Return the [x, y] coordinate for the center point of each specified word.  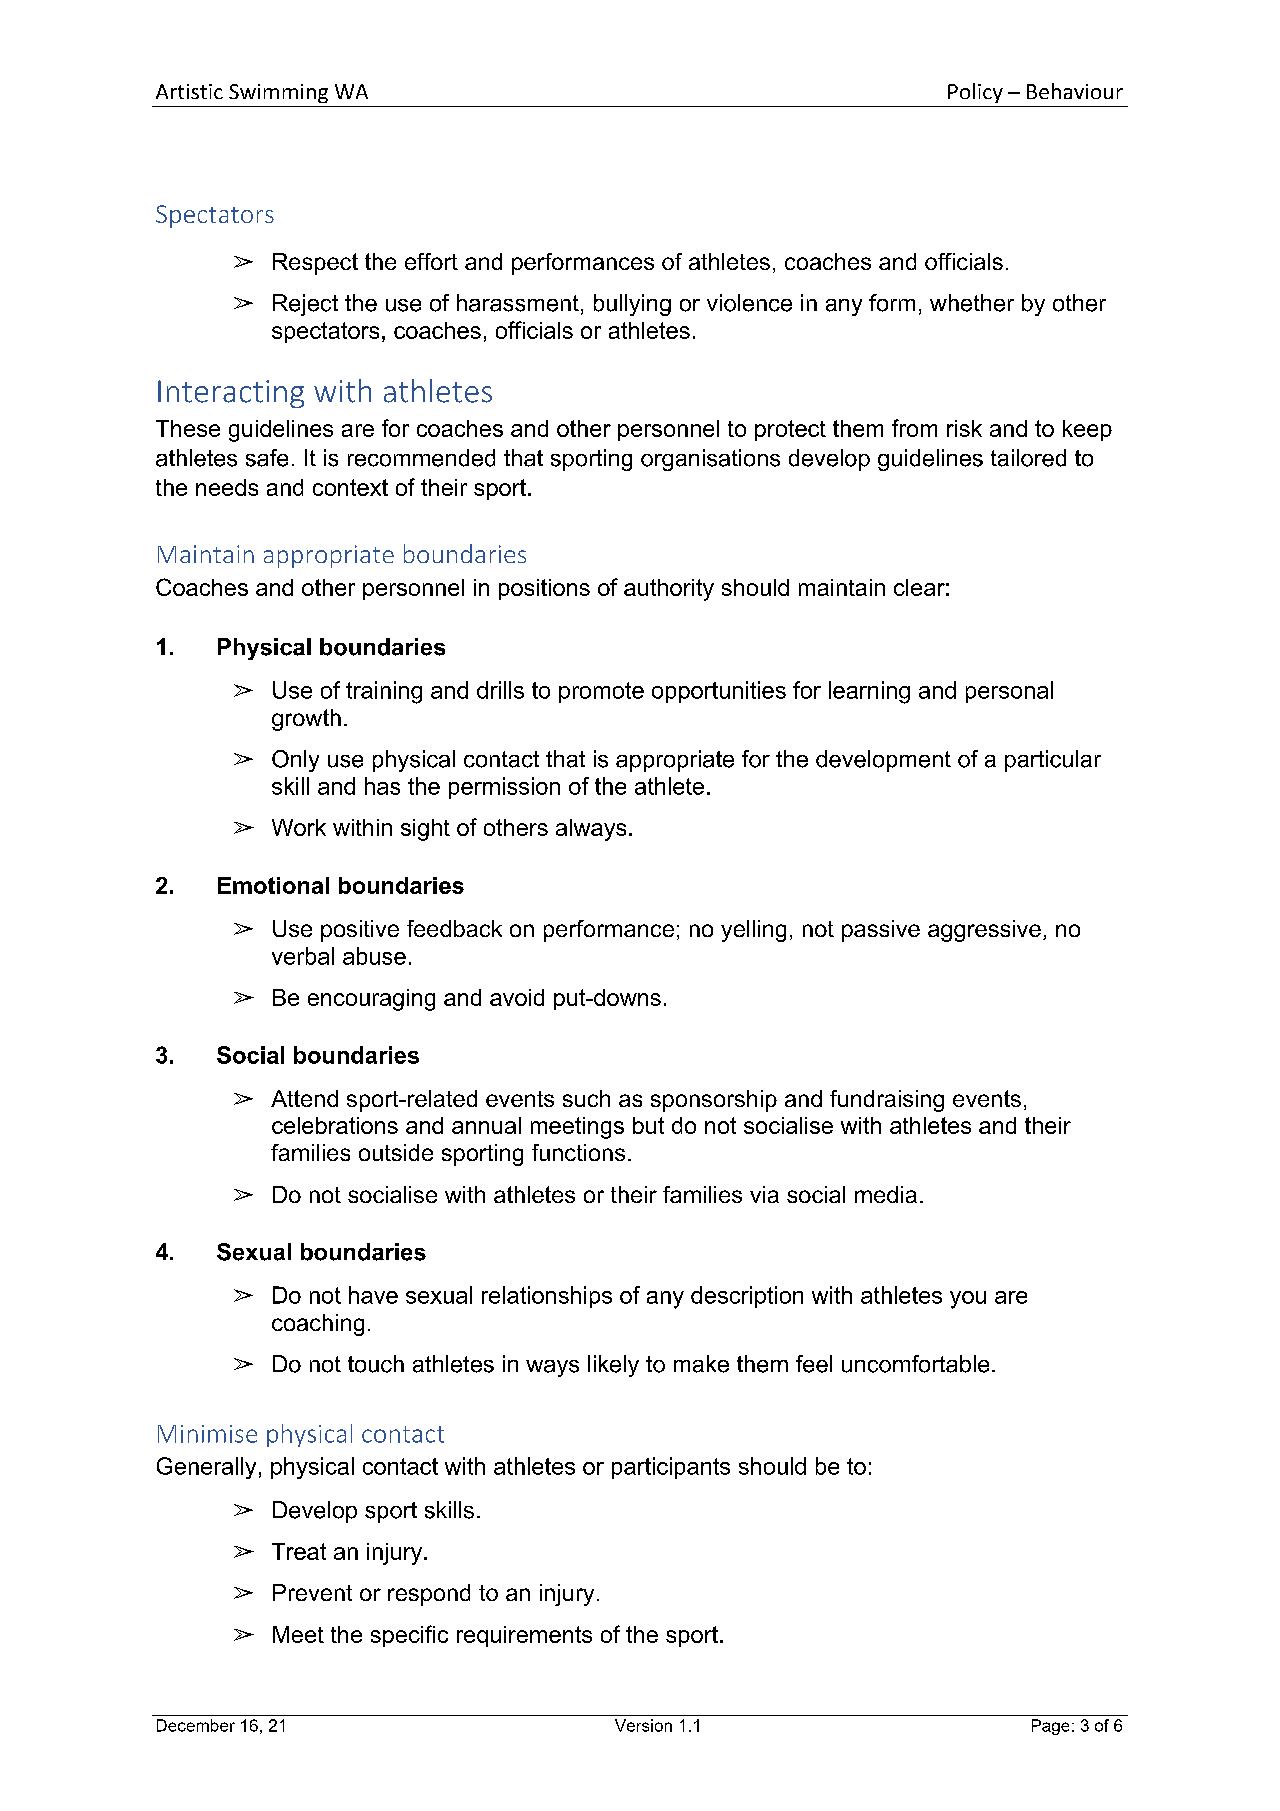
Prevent [312, 1592]
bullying [632, 305]
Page [1050, 1727]
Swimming [278, 93]
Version [643, 1725]
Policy [975, 93]
